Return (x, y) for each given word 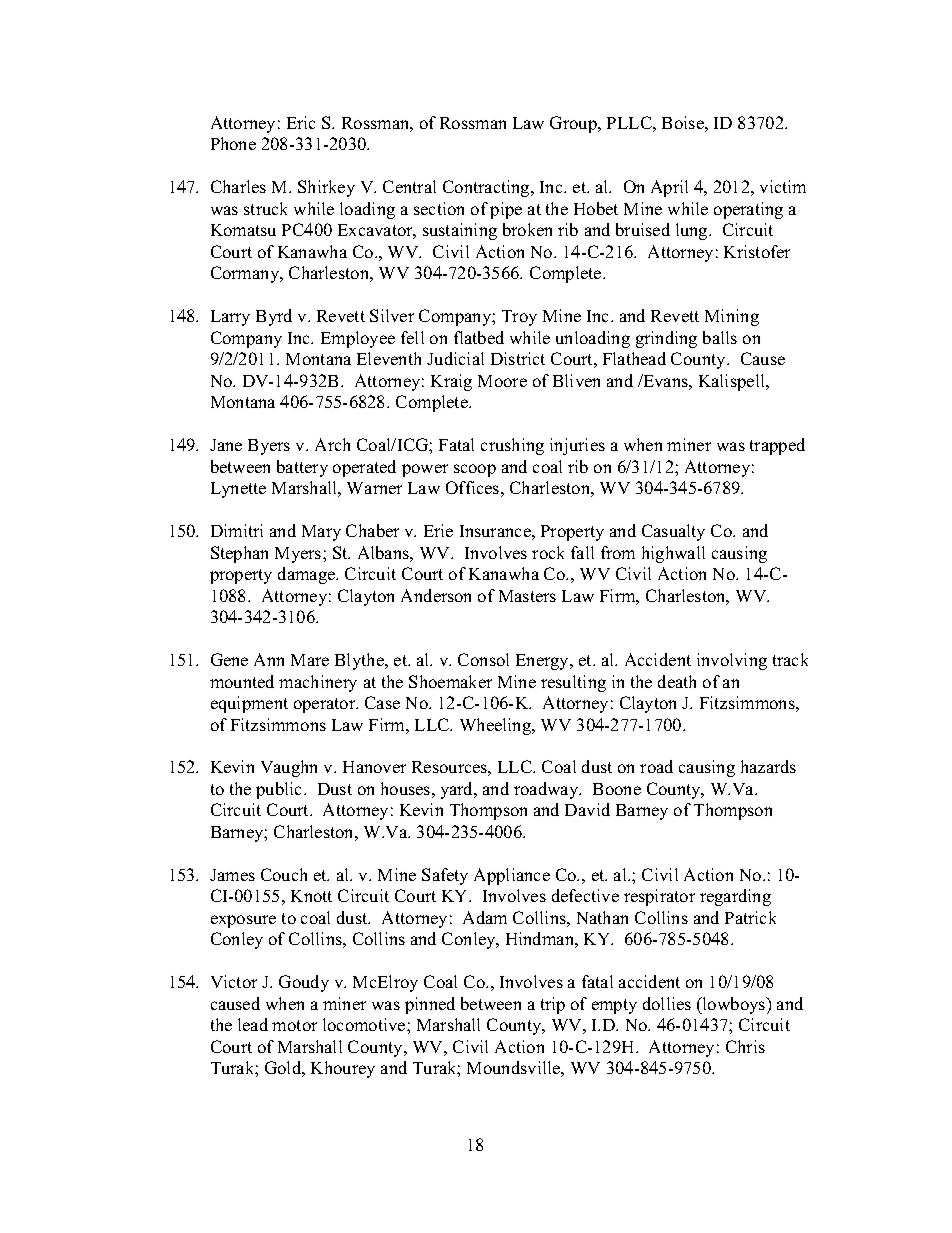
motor (294, 1025)
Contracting (487, 188)
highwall (673, 554)
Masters (527, 596)
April (669, 188)
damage (308, 575)
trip (553, 1005)
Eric (301, 122)
